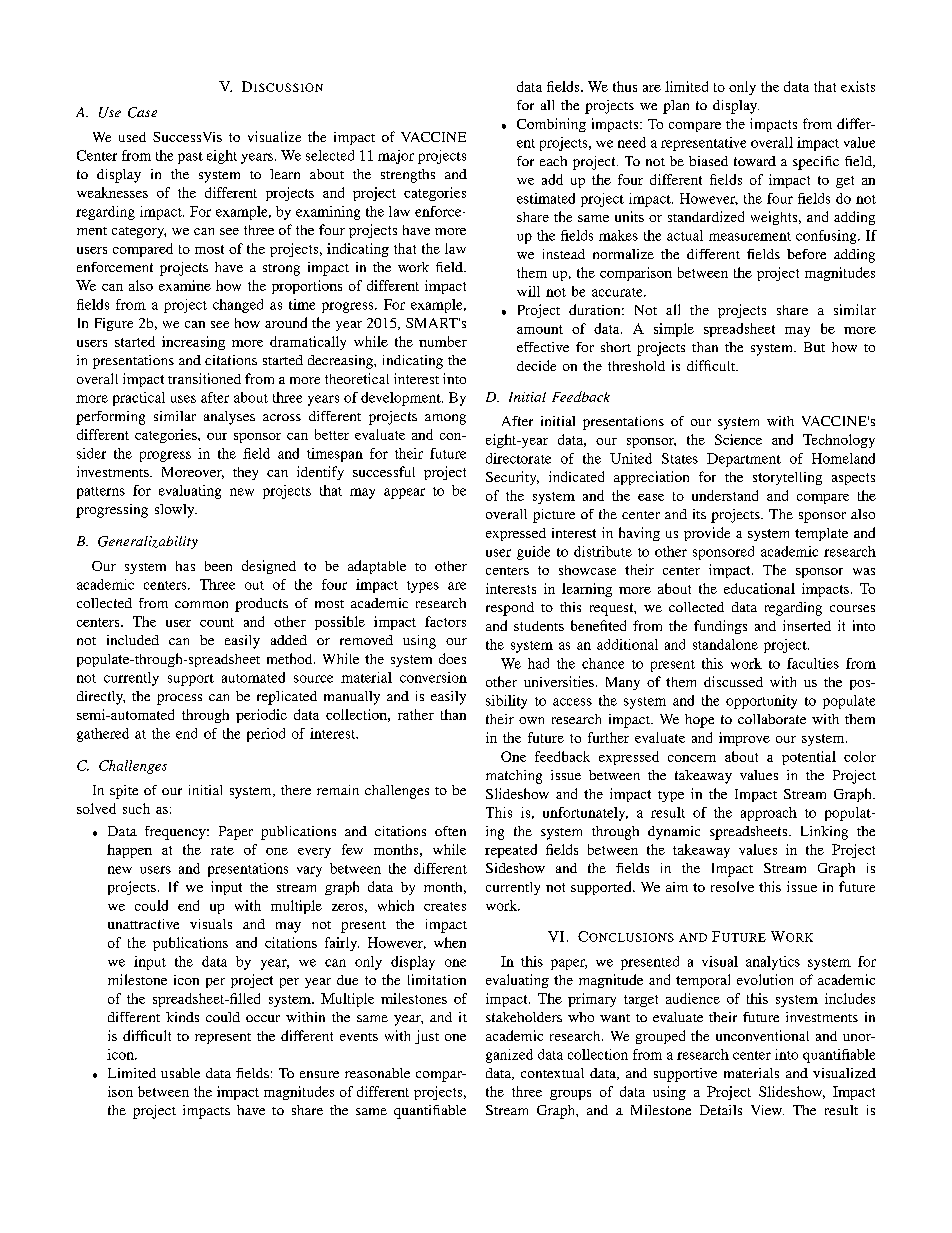 This document has height=1233, width=952. What do you see at coordinates (201, 604) in the document?
I see `common` at bounding box center [201, 604].
